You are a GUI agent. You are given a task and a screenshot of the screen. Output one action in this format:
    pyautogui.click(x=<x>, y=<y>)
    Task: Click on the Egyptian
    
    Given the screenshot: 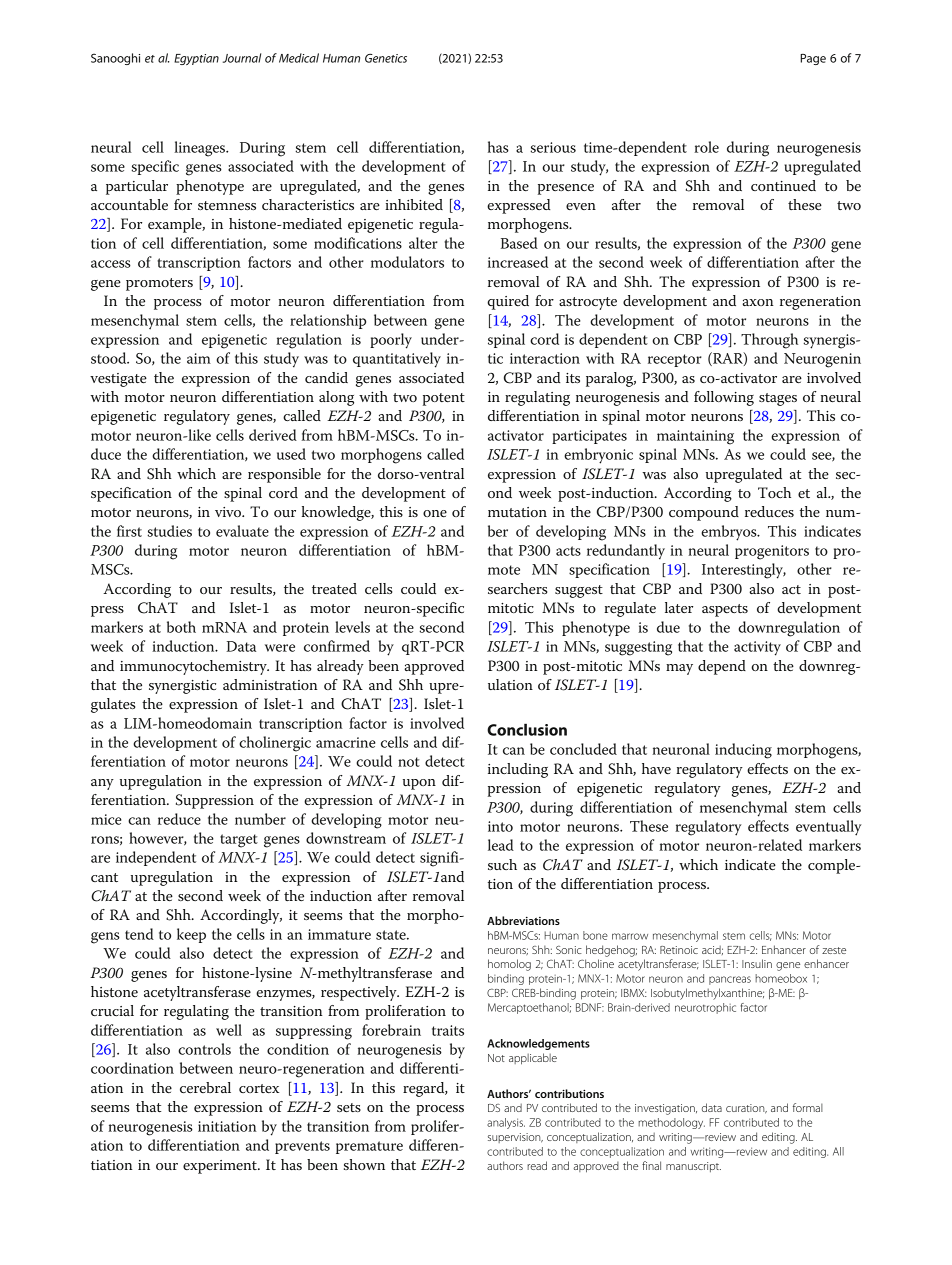 What is the action you would take?
    pyautogui.click(x=196, y=59)
